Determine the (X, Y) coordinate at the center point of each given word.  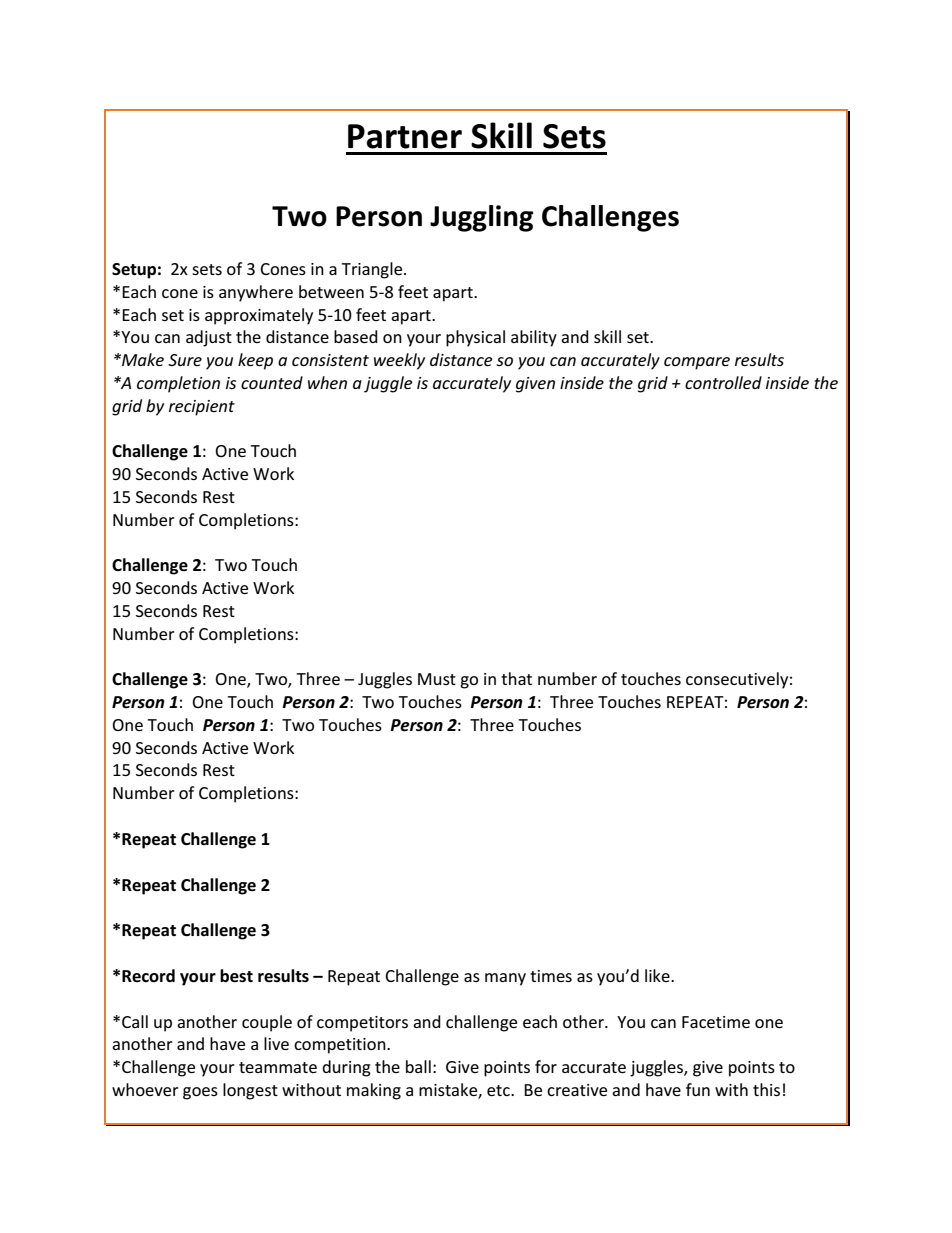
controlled (723, 382)
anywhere (256, 293)
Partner (405, 136)
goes (200, 1093)
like (658, 975)
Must (437, 679)
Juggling (481, 218)
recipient (202, 408)
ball (418, 1066)
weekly (399, 361)
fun (698, 1089)
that (516, 678)
